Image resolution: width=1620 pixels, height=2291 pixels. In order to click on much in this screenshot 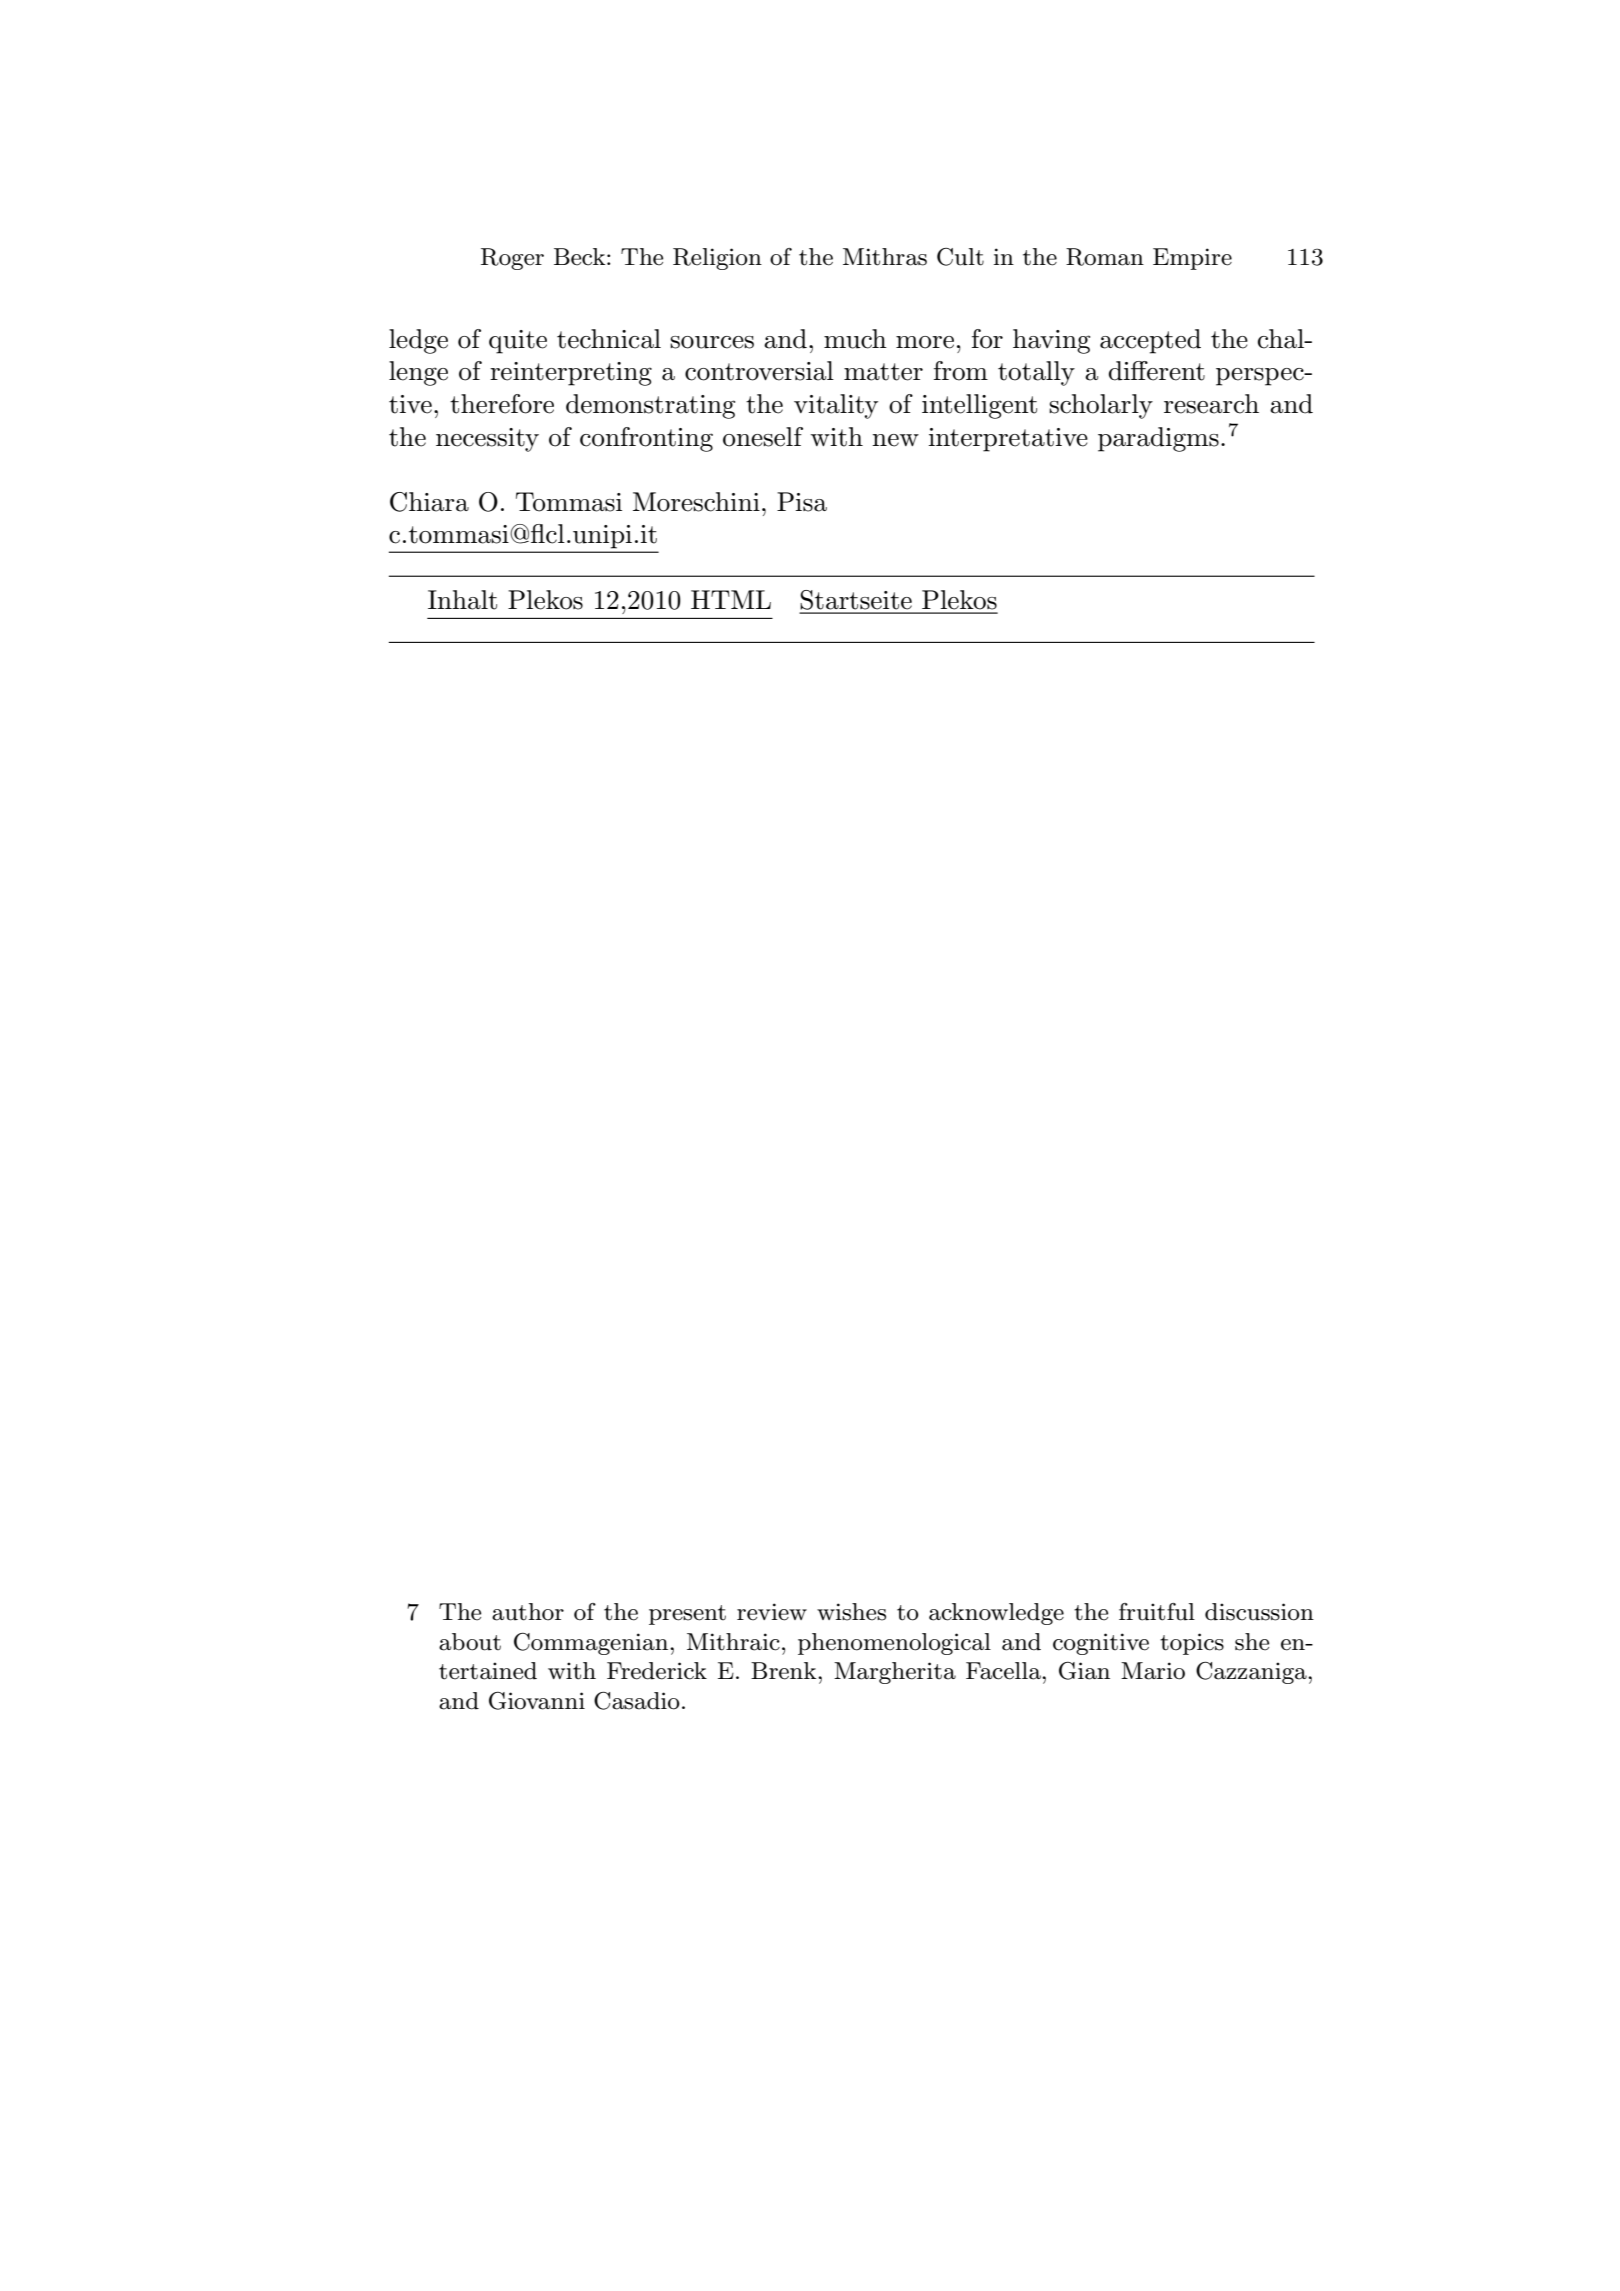, I will do `click(855, 339)`.
